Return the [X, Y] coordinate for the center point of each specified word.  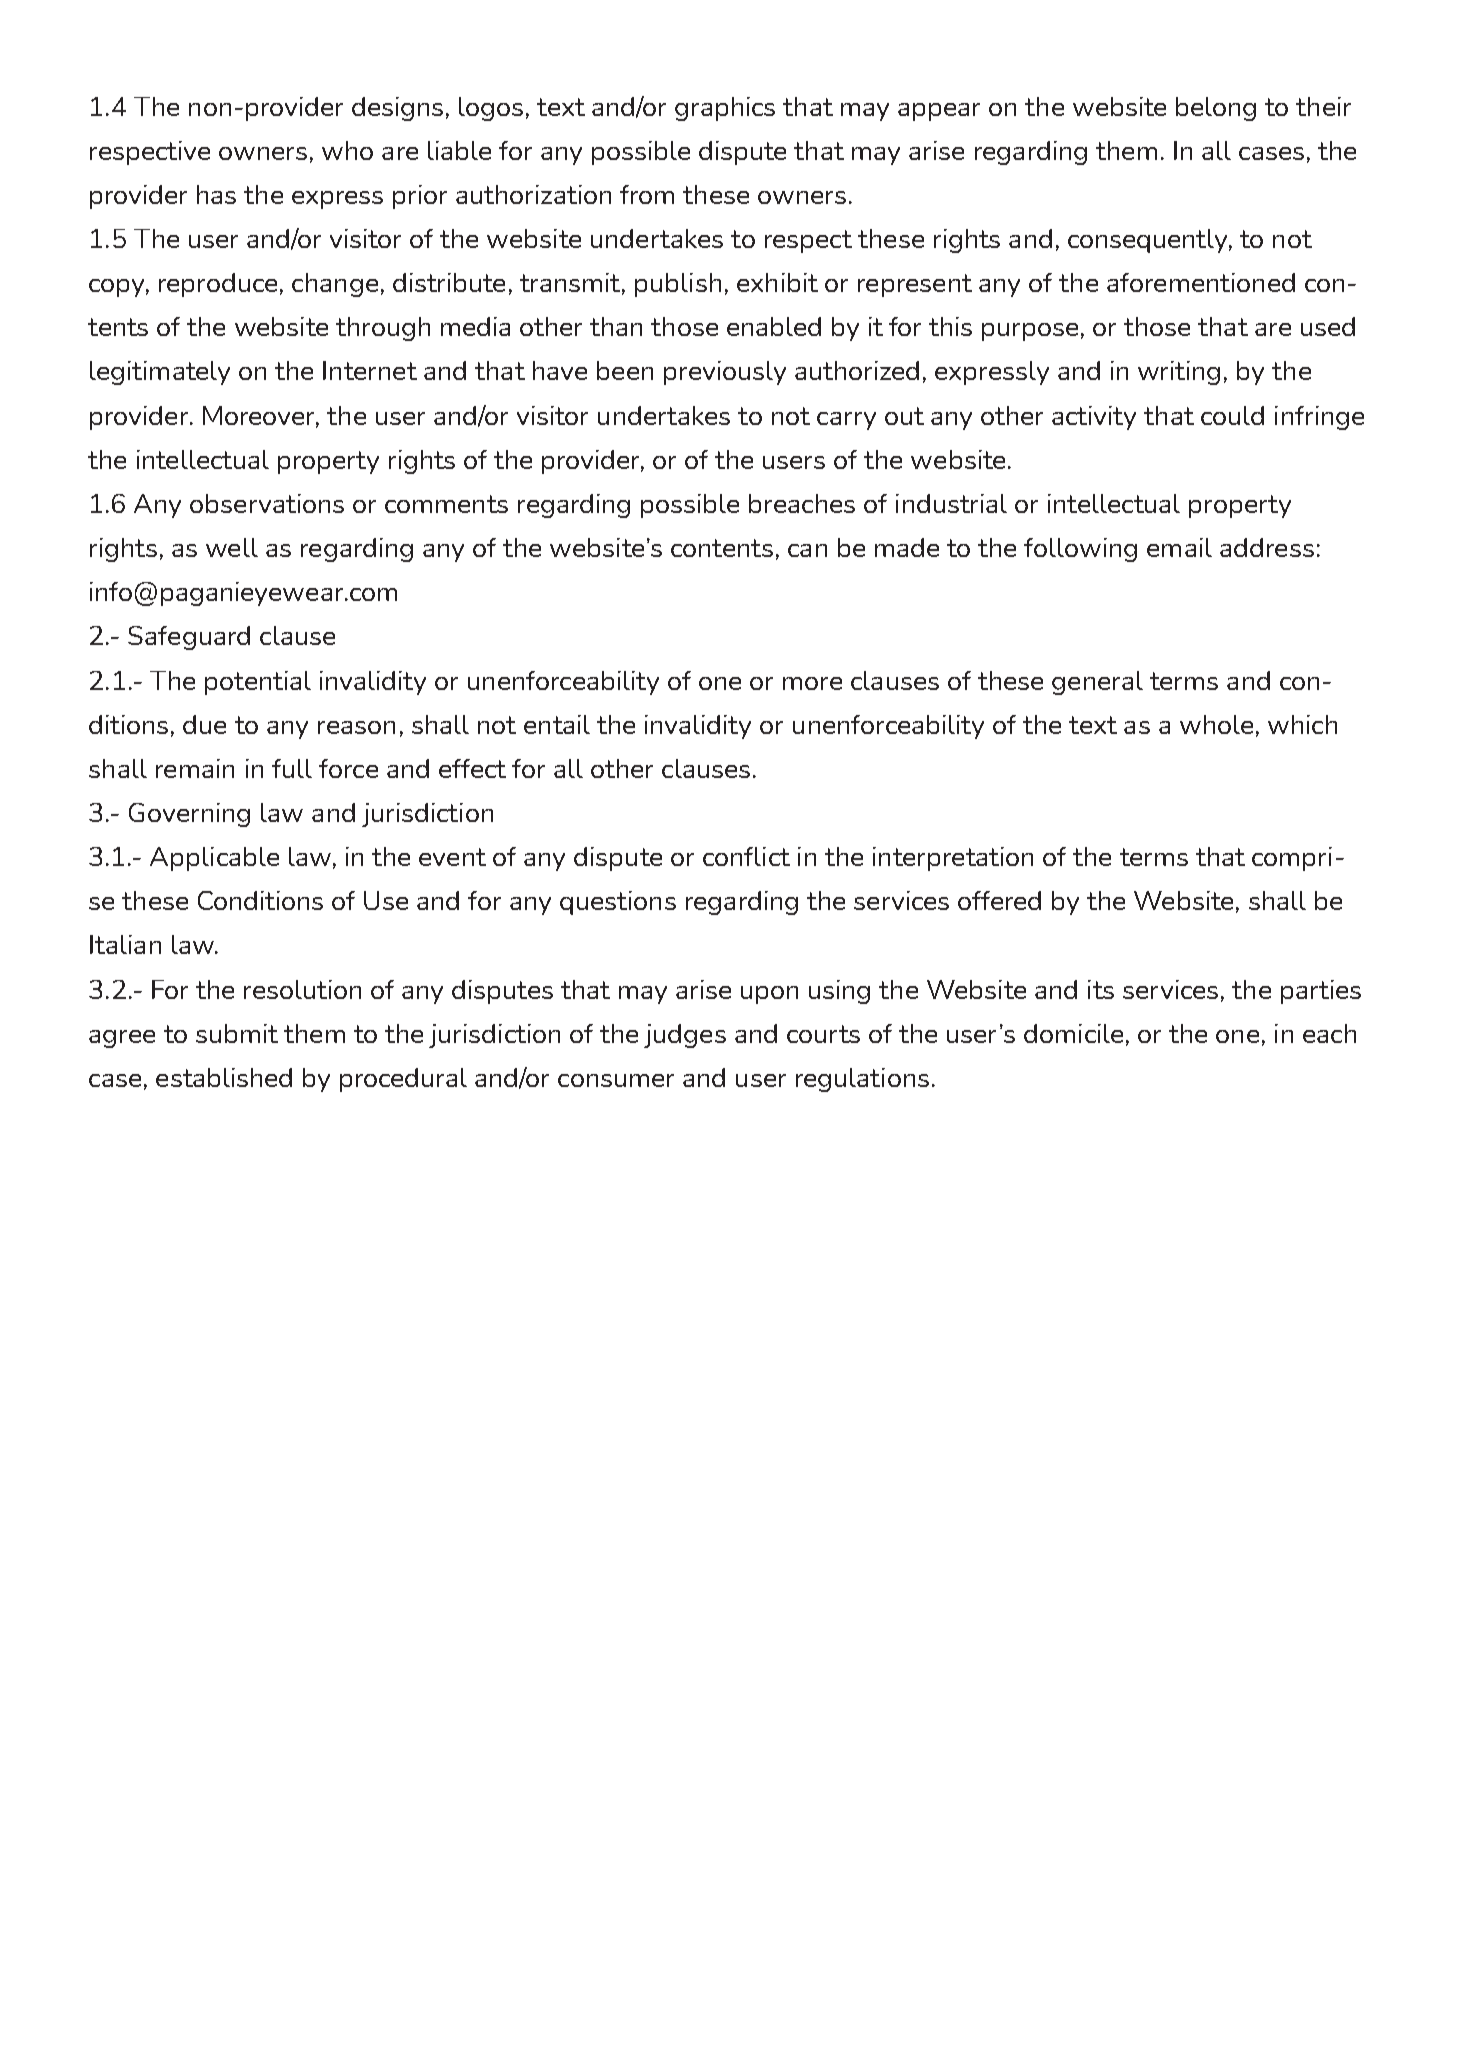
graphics [725, 109]
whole [1216, 724]
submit [237, 1033]
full [292, 768]
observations [267, 503]
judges [685, 1036]
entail [557, 724]
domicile [1073, 1033]
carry [846, 421]
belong [1216, 109]
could [1232, 415]
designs [397, 109]
